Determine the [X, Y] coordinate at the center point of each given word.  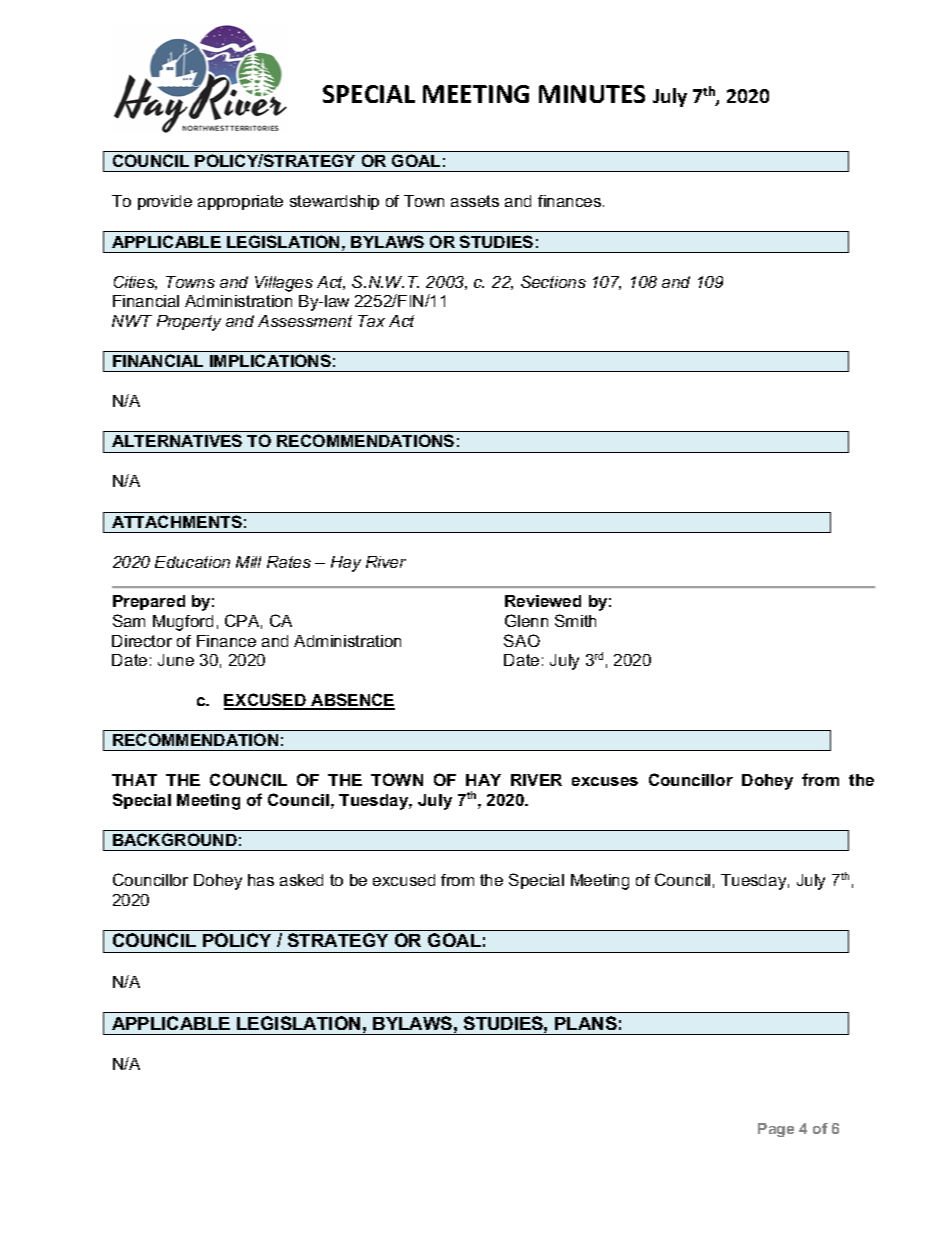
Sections [553, 281]
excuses [605, 781]
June [176, 660]
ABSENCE [352, 701]
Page [776, 1130]
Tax [371, 321]
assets [475, 201]
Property [189, 323]
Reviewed [543, 601]
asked [301, 880]
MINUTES [592, 94]
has [261, 880]
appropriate [240, 202]
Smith [575, 620]
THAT [134, 780]
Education [192, 562]
